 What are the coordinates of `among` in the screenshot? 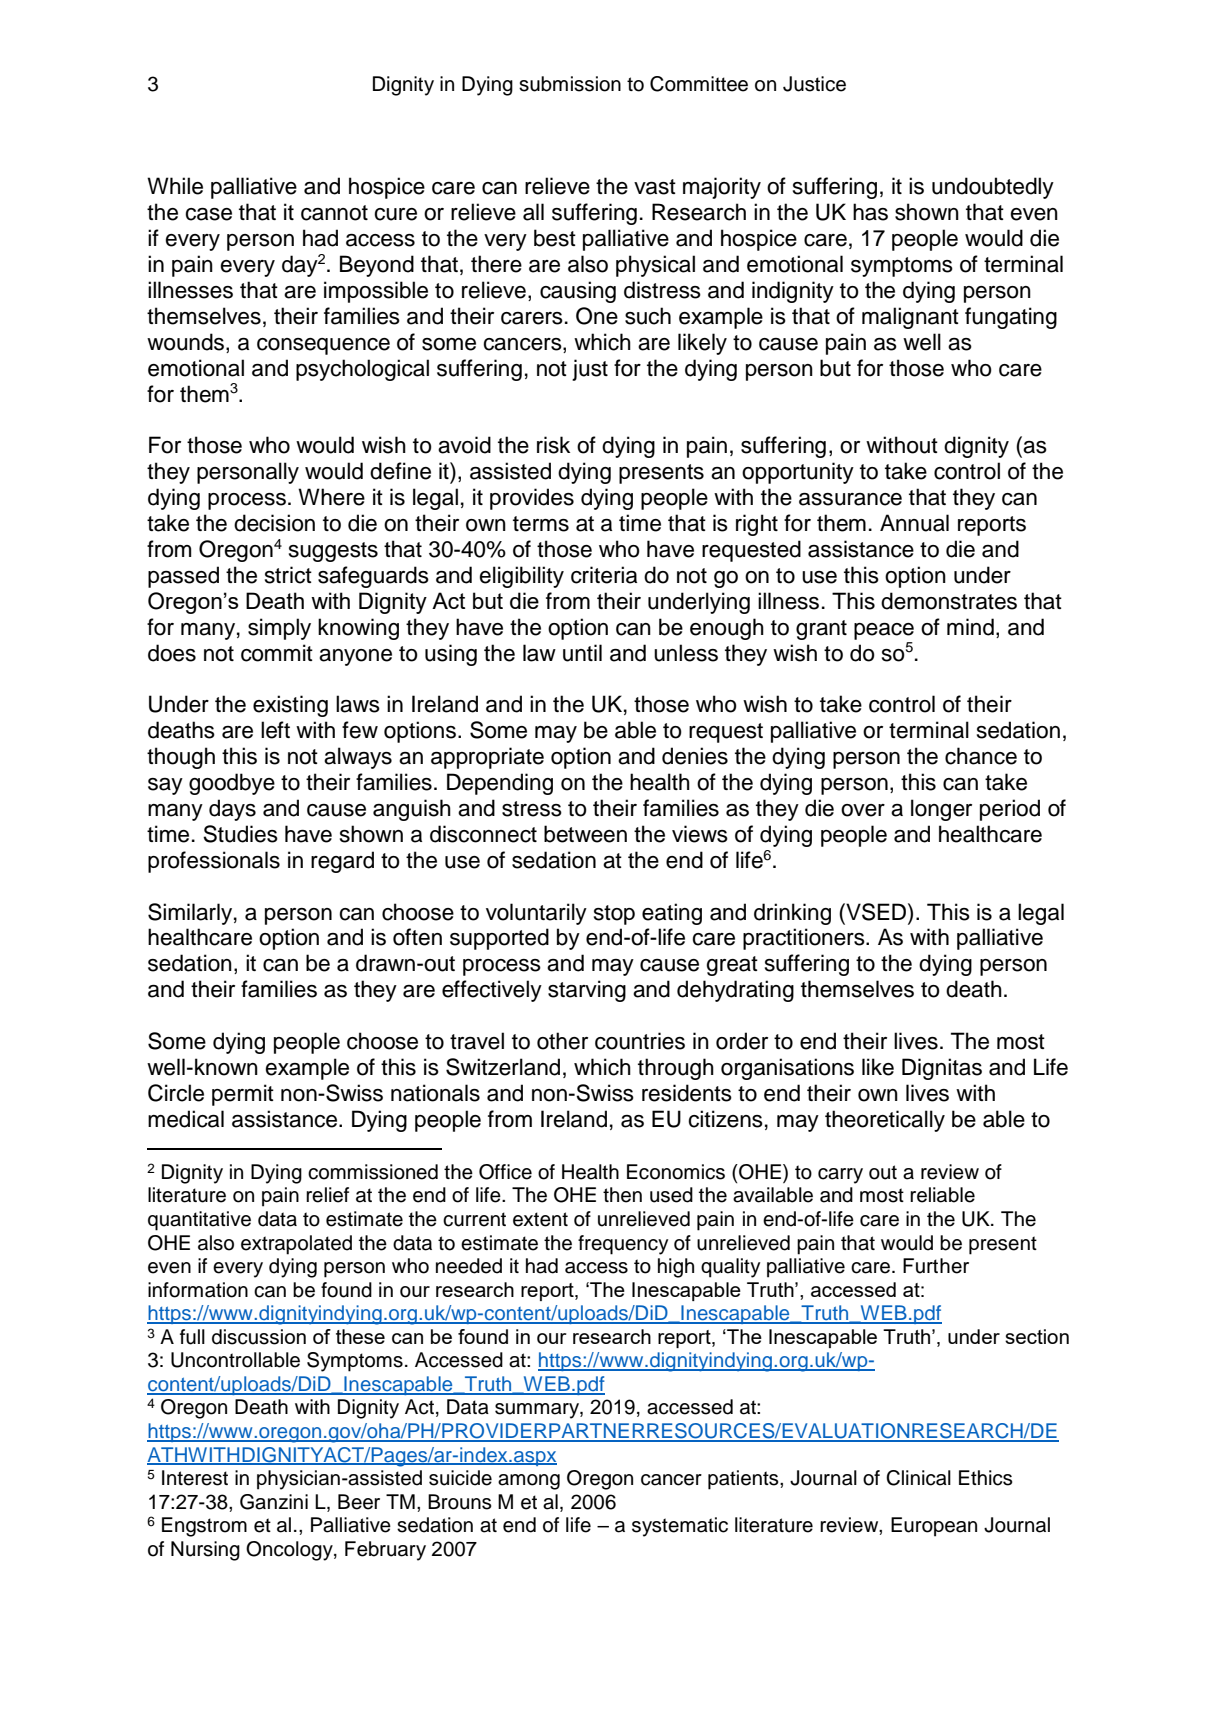 It's located at (529, 1482).
